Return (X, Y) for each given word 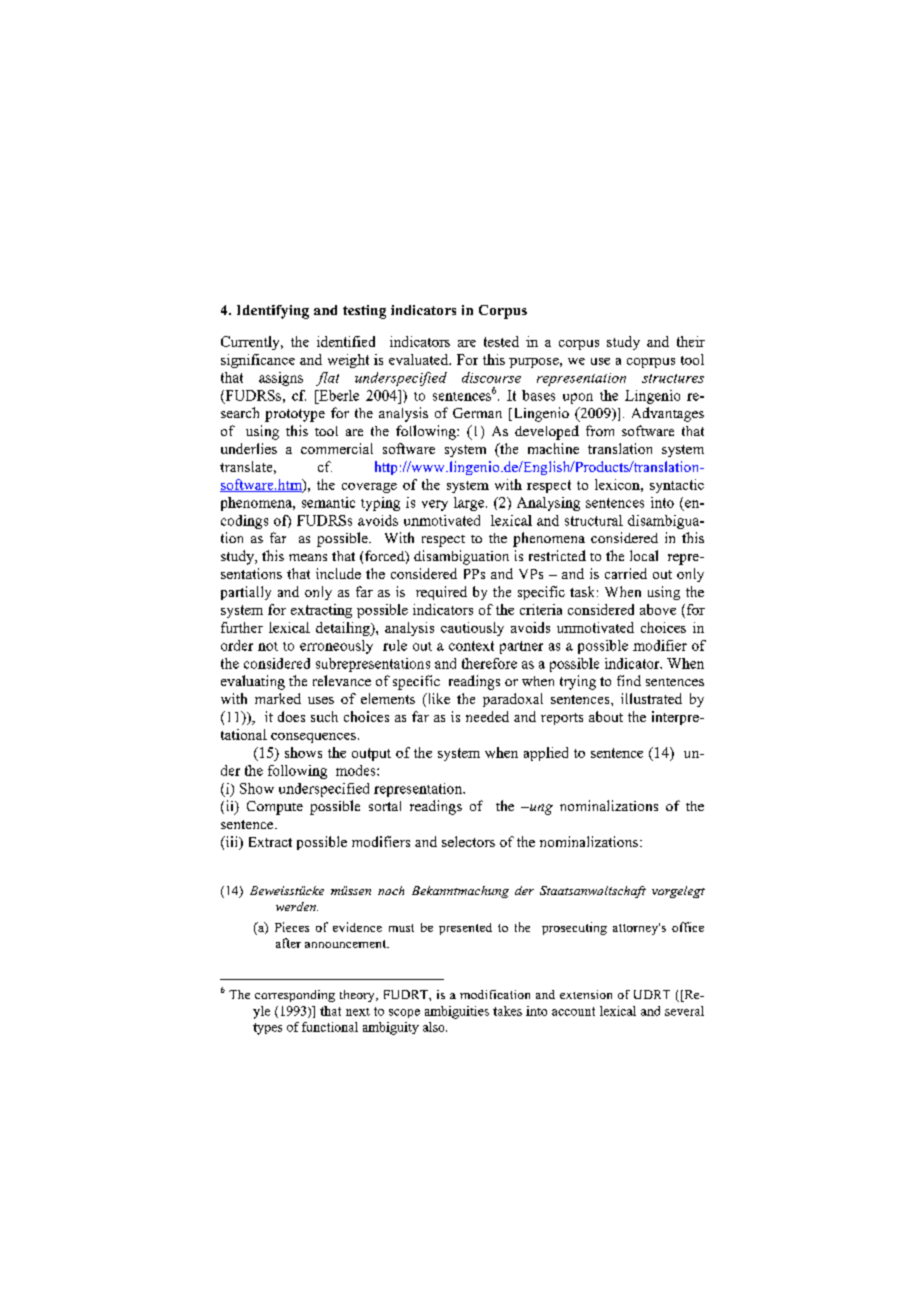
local (644, 555)
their (691, 341)
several (684, 1011)
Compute (275, 808)
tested (501, 341)
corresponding (295, 996)
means (308, 557)
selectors (468, 841)
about (606, 716)
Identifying (273, 312)
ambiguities (457, 1012)
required (441, 593)
